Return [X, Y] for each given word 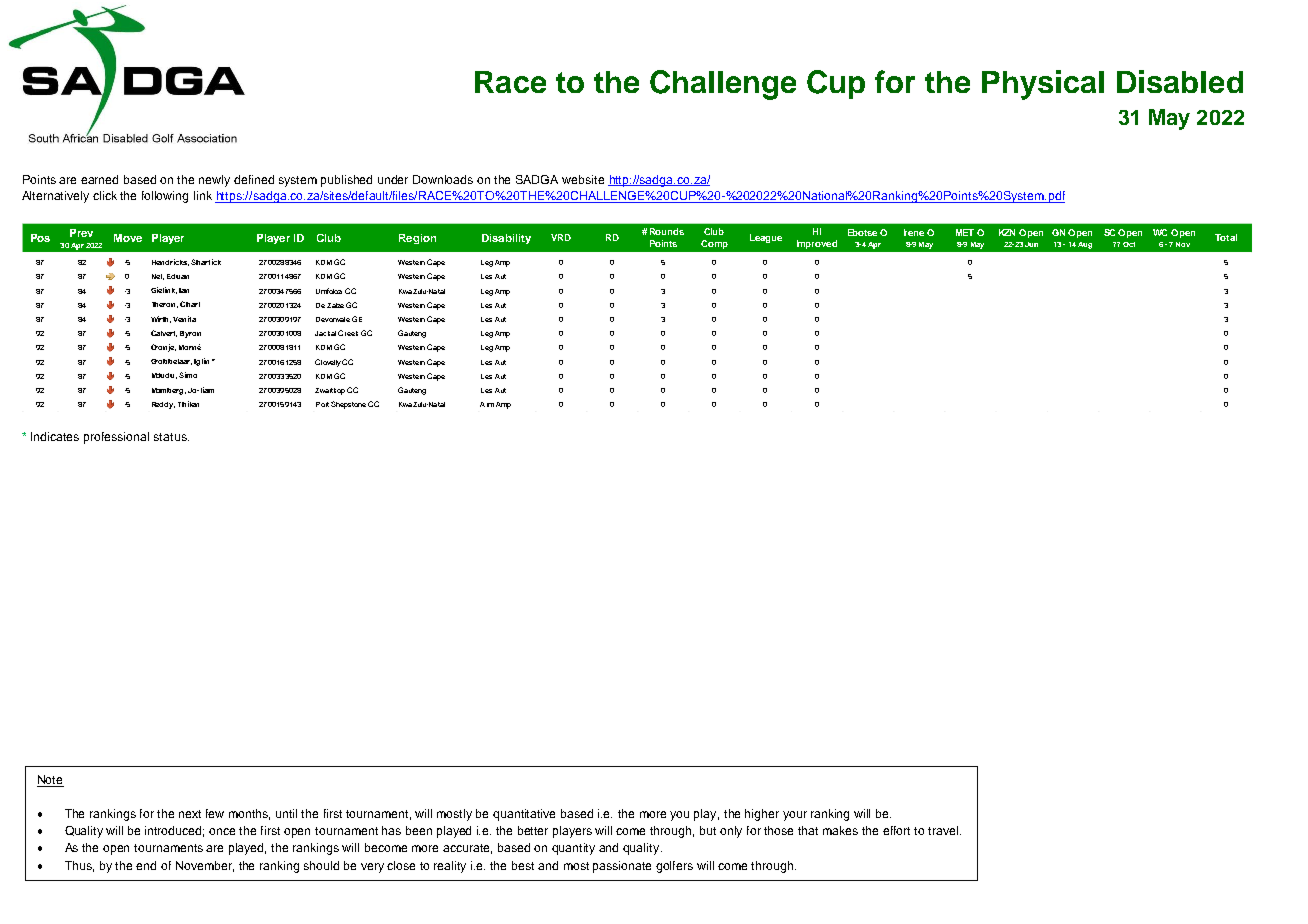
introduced [174, 831]
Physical [1043, 85]
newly [214, 181]
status [171, 437]
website [583, 179]
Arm [487, 404]
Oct [1129, 244]
